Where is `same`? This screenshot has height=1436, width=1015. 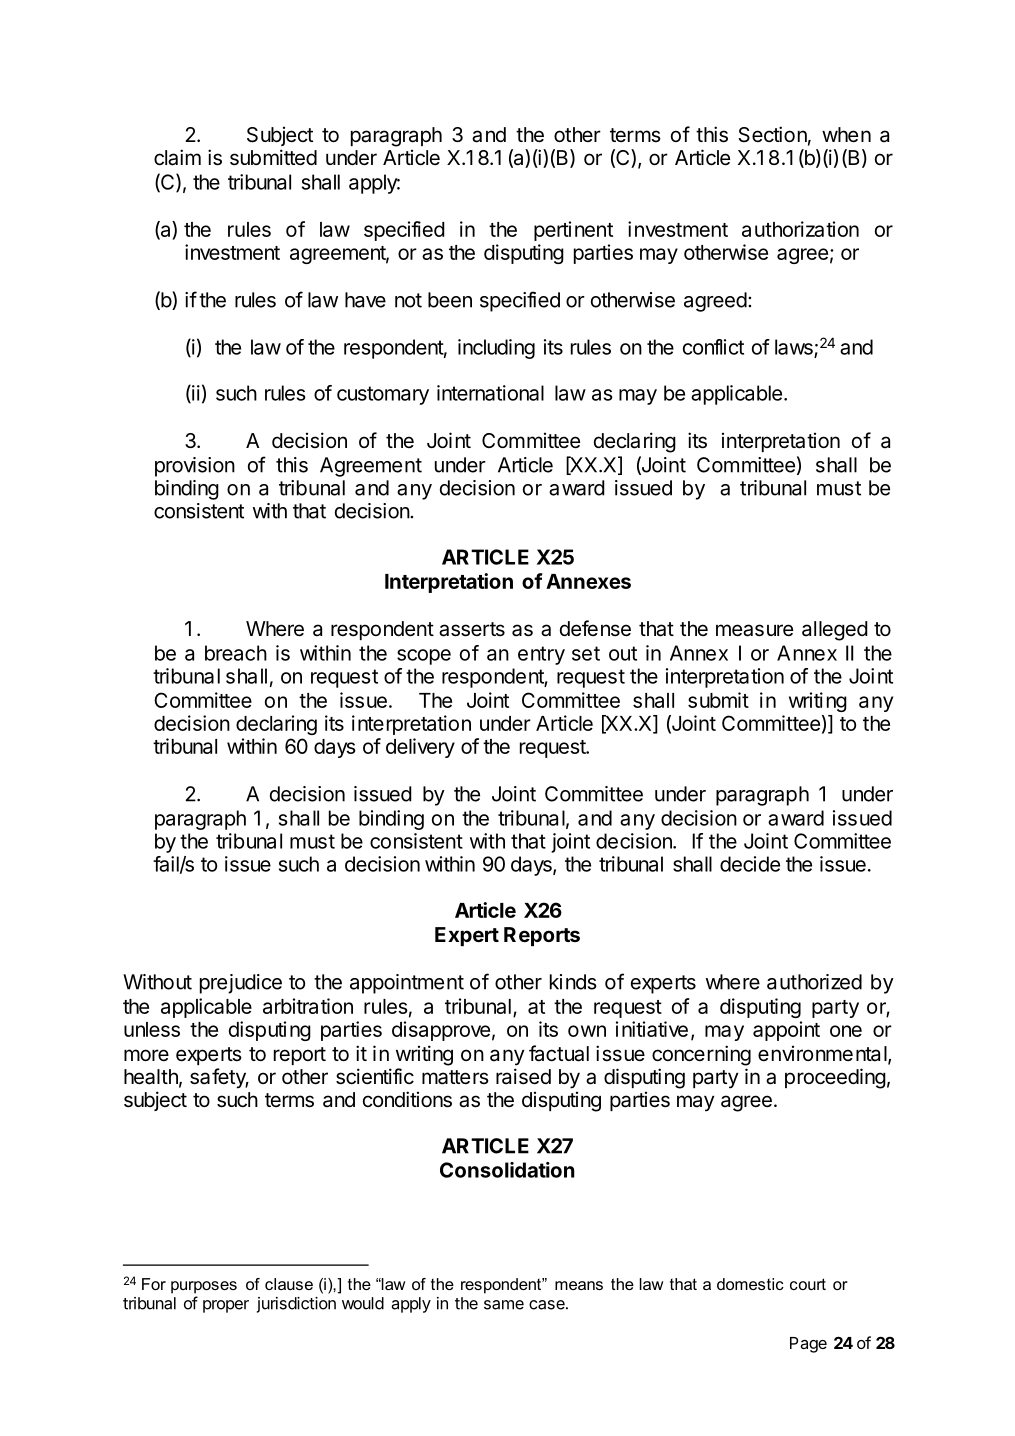 same is located at coordinates (504, 1305).
